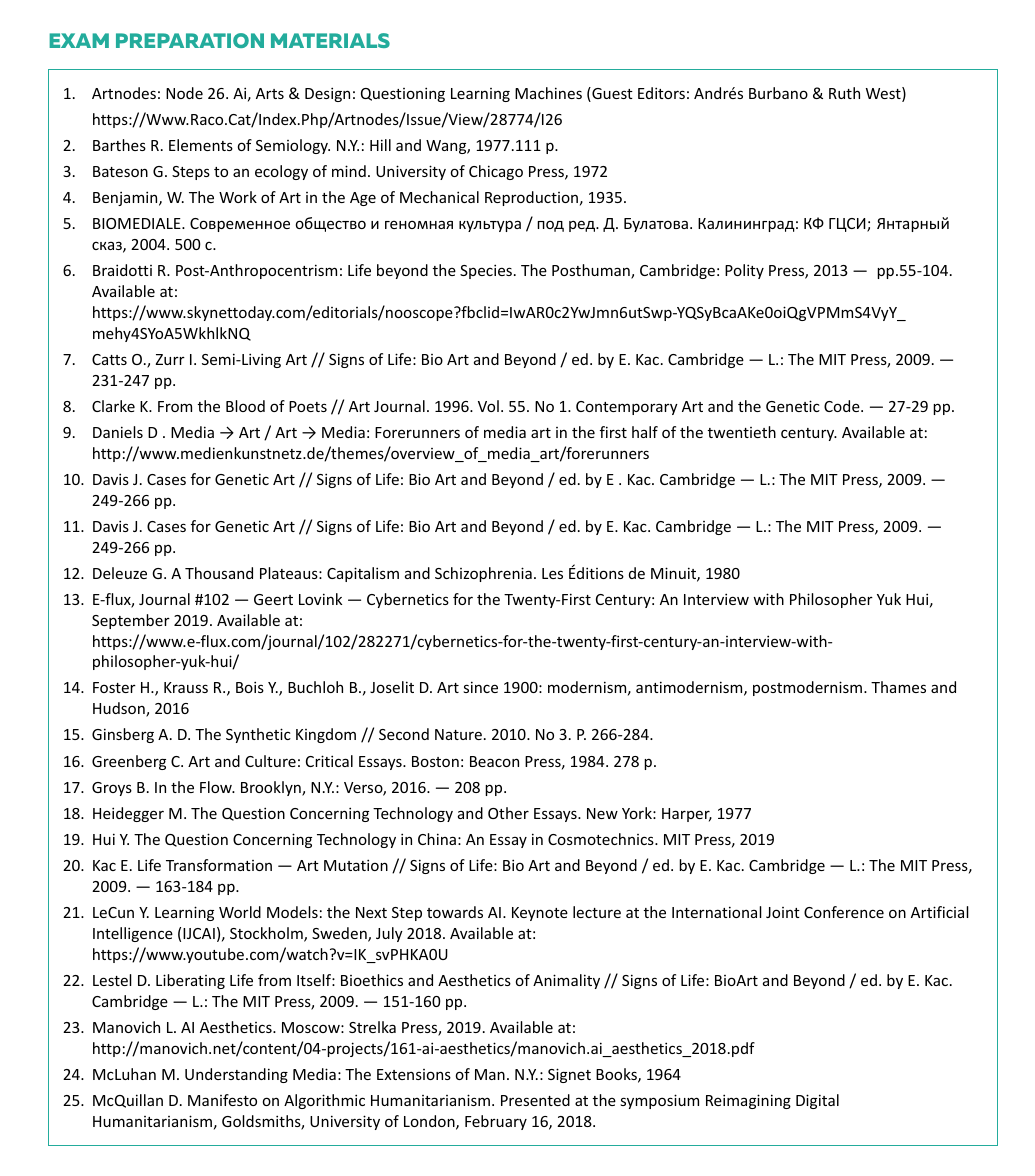 This screenshot has width=1035, height=1176. What do you see at coordinates (238, 197) in the screenshot?
I see `Work` at bounding box center [238, 197].
